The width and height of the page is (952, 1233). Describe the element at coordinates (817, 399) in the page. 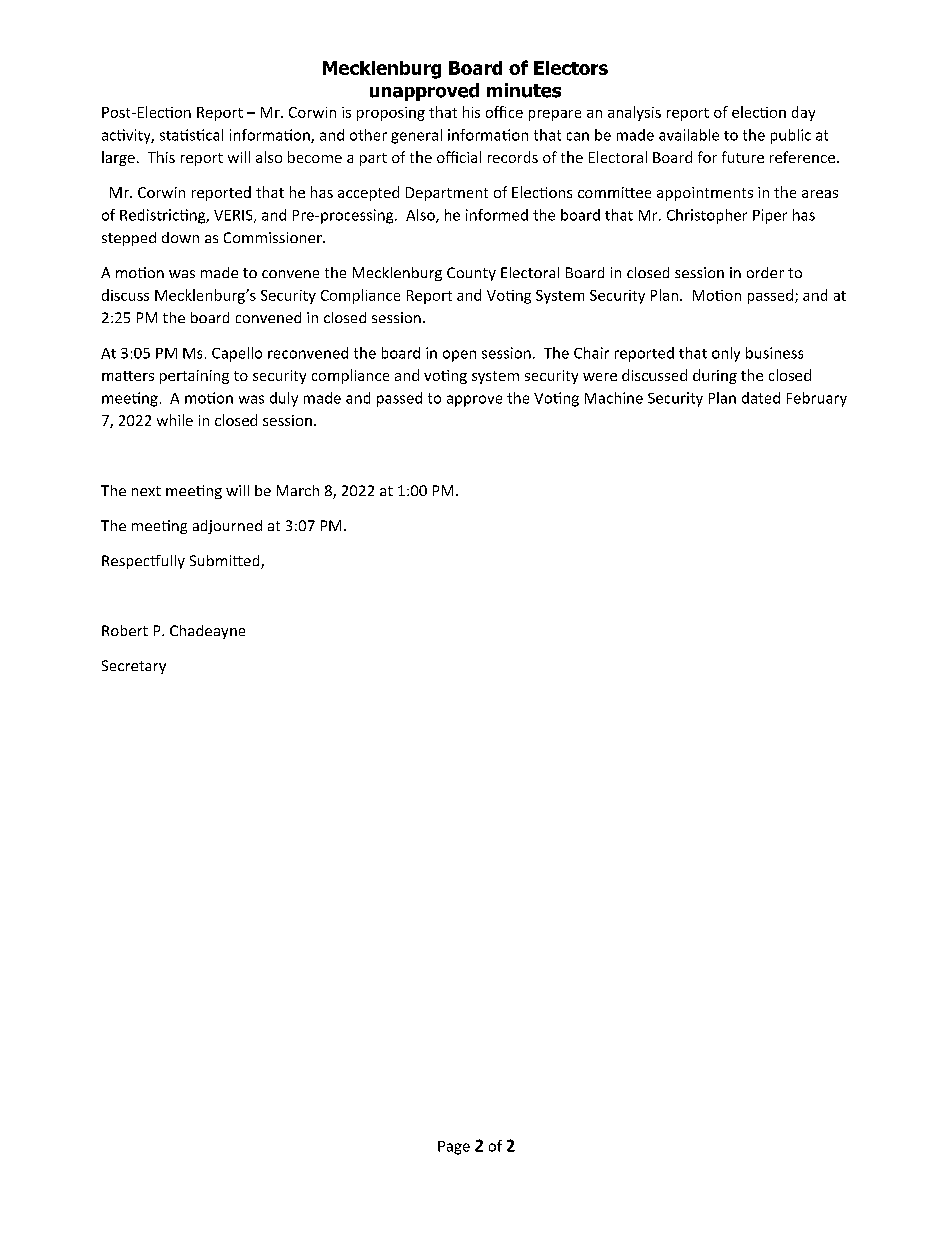

I see `February` at that location.
